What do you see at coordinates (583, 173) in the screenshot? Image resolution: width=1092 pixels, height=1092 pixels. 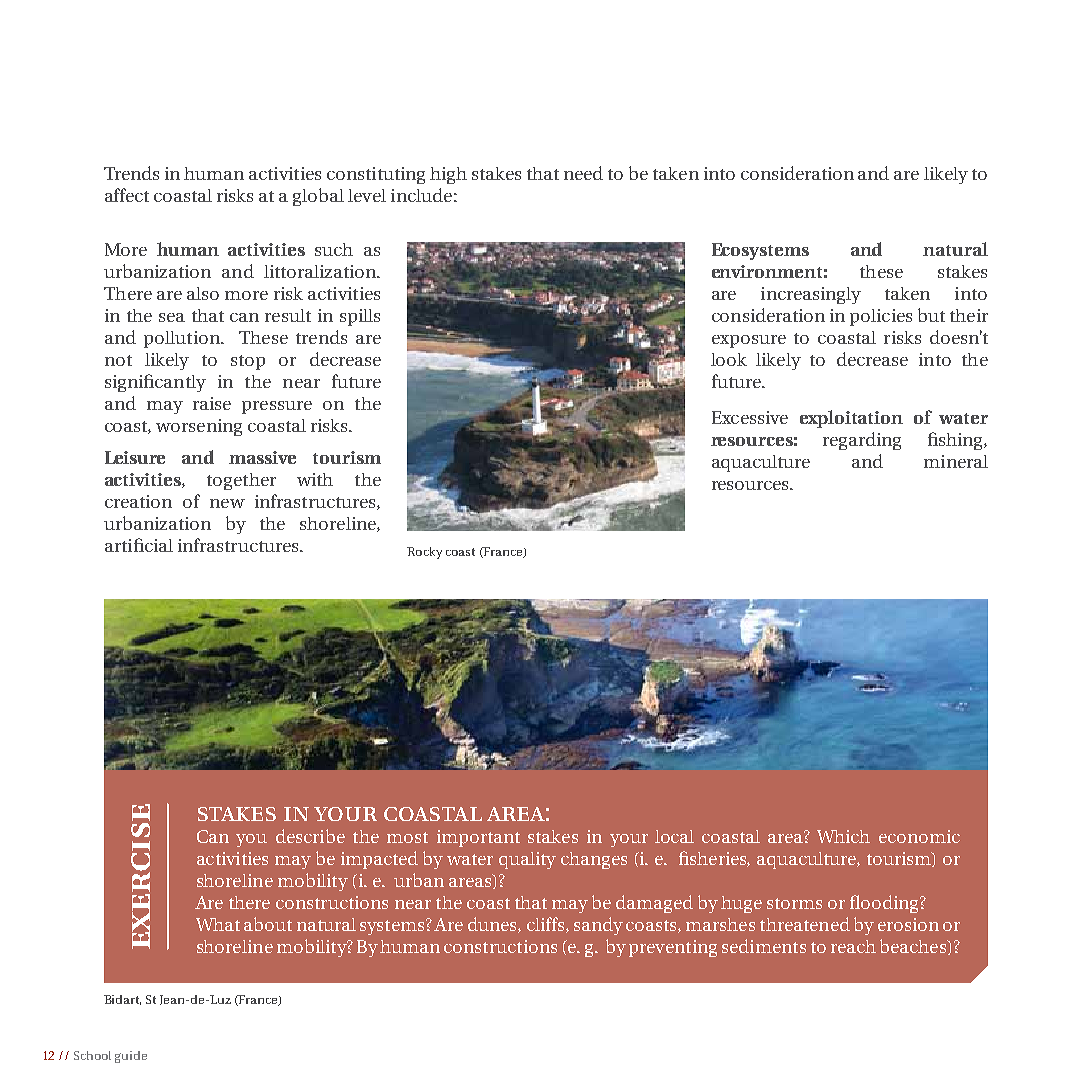 I see `need` at bounding box center [583, 173].
